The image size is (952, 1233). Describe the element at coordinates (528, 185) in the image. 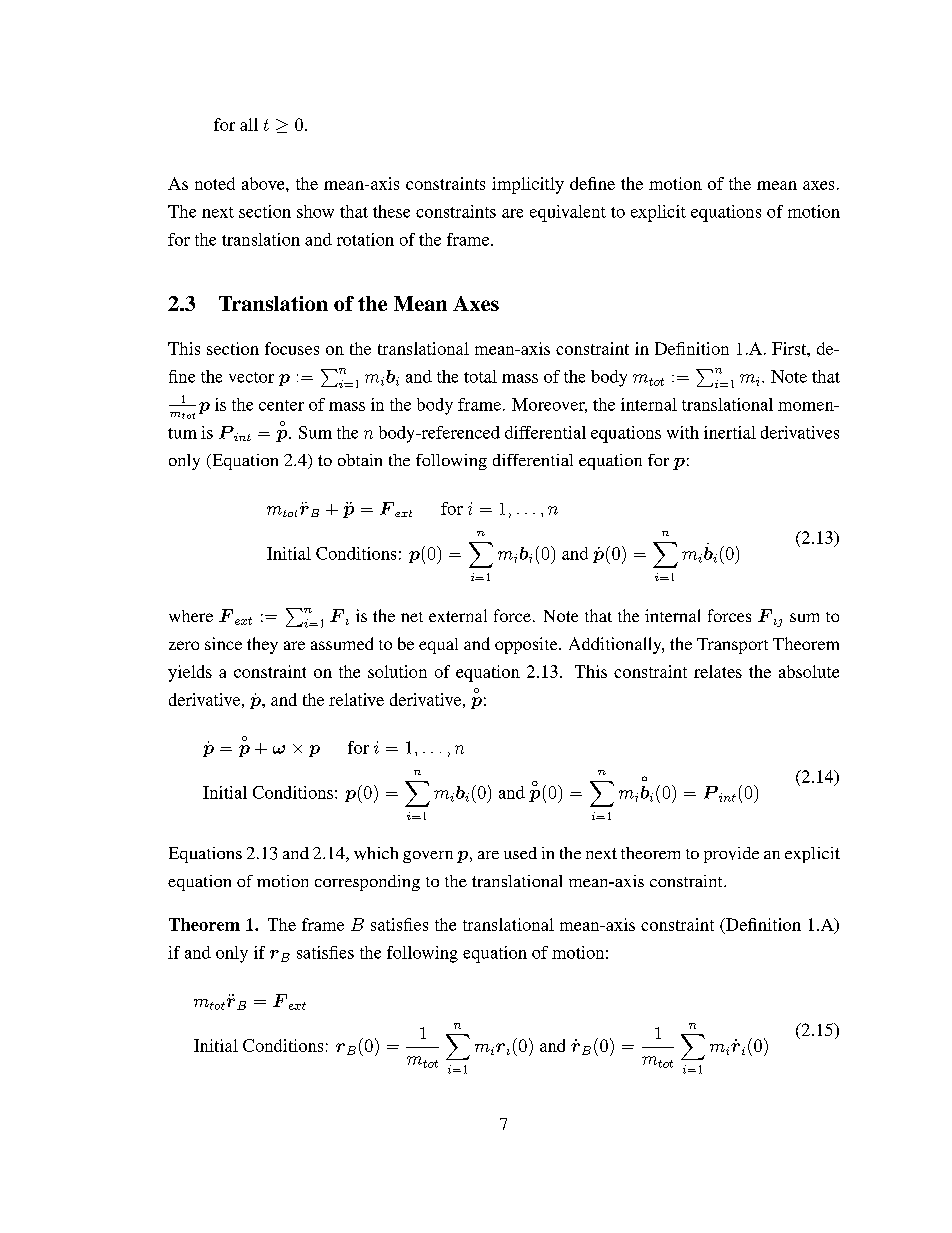

I see `implicitly` at that location.
